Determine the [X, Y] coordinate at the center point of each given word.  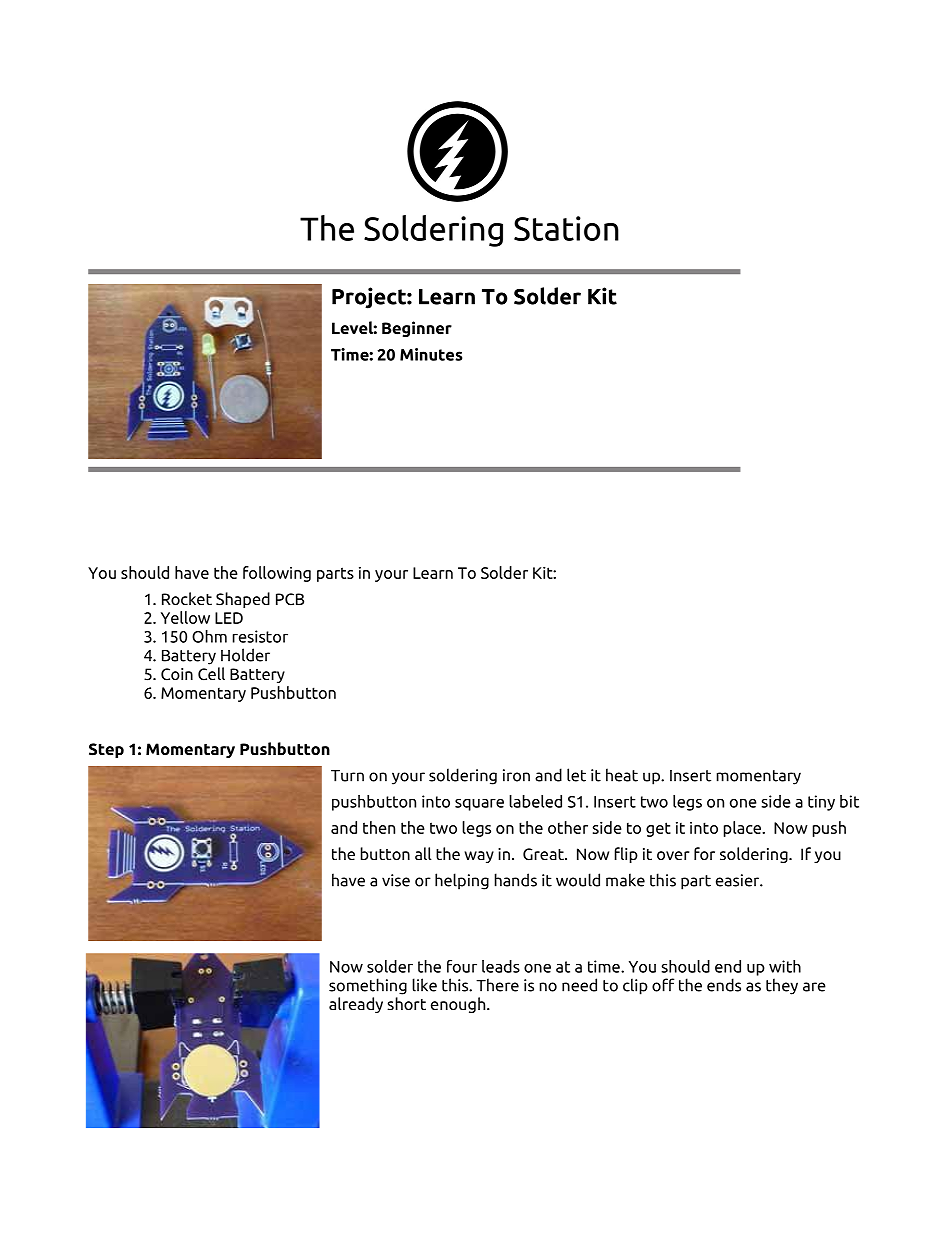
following [277, 574]
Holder [245, 655]
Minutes [431, 354]
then [379, 827]
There [497, 985]
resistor [260, 636]
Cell [211, 674]
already [356, 1005]
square [479, 804]
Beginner [417, 329]
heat [622, 775]
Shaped [243, 600]
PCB [290, 599]
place [743, 829]
